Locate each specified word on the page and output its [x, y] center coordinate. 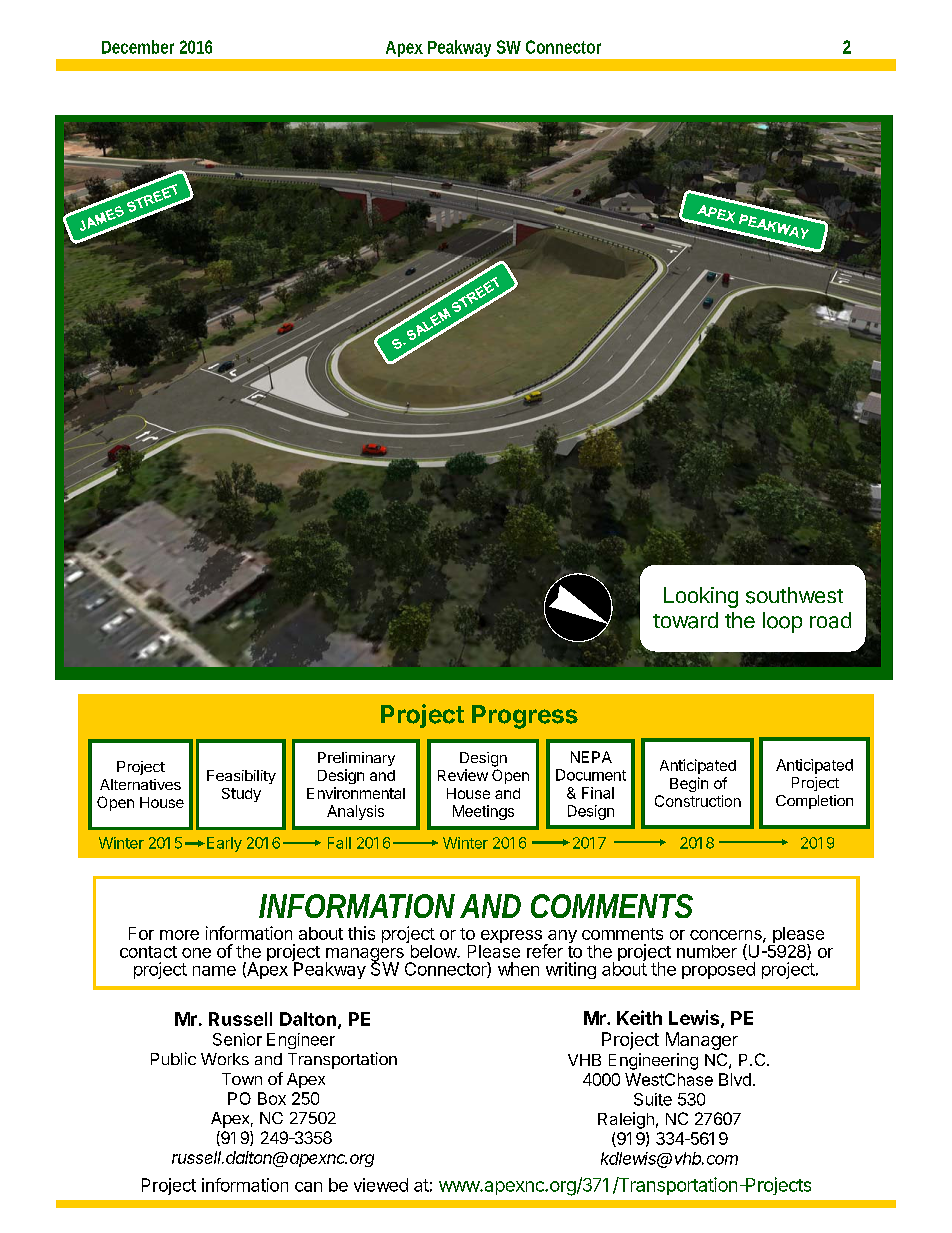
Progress [525, 717]
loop [782, 622]
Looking [701, 597]
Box [272, 1098]
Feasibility [241, 777]
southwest [794, 595]
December [138, 47]
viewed [381, 1185]
